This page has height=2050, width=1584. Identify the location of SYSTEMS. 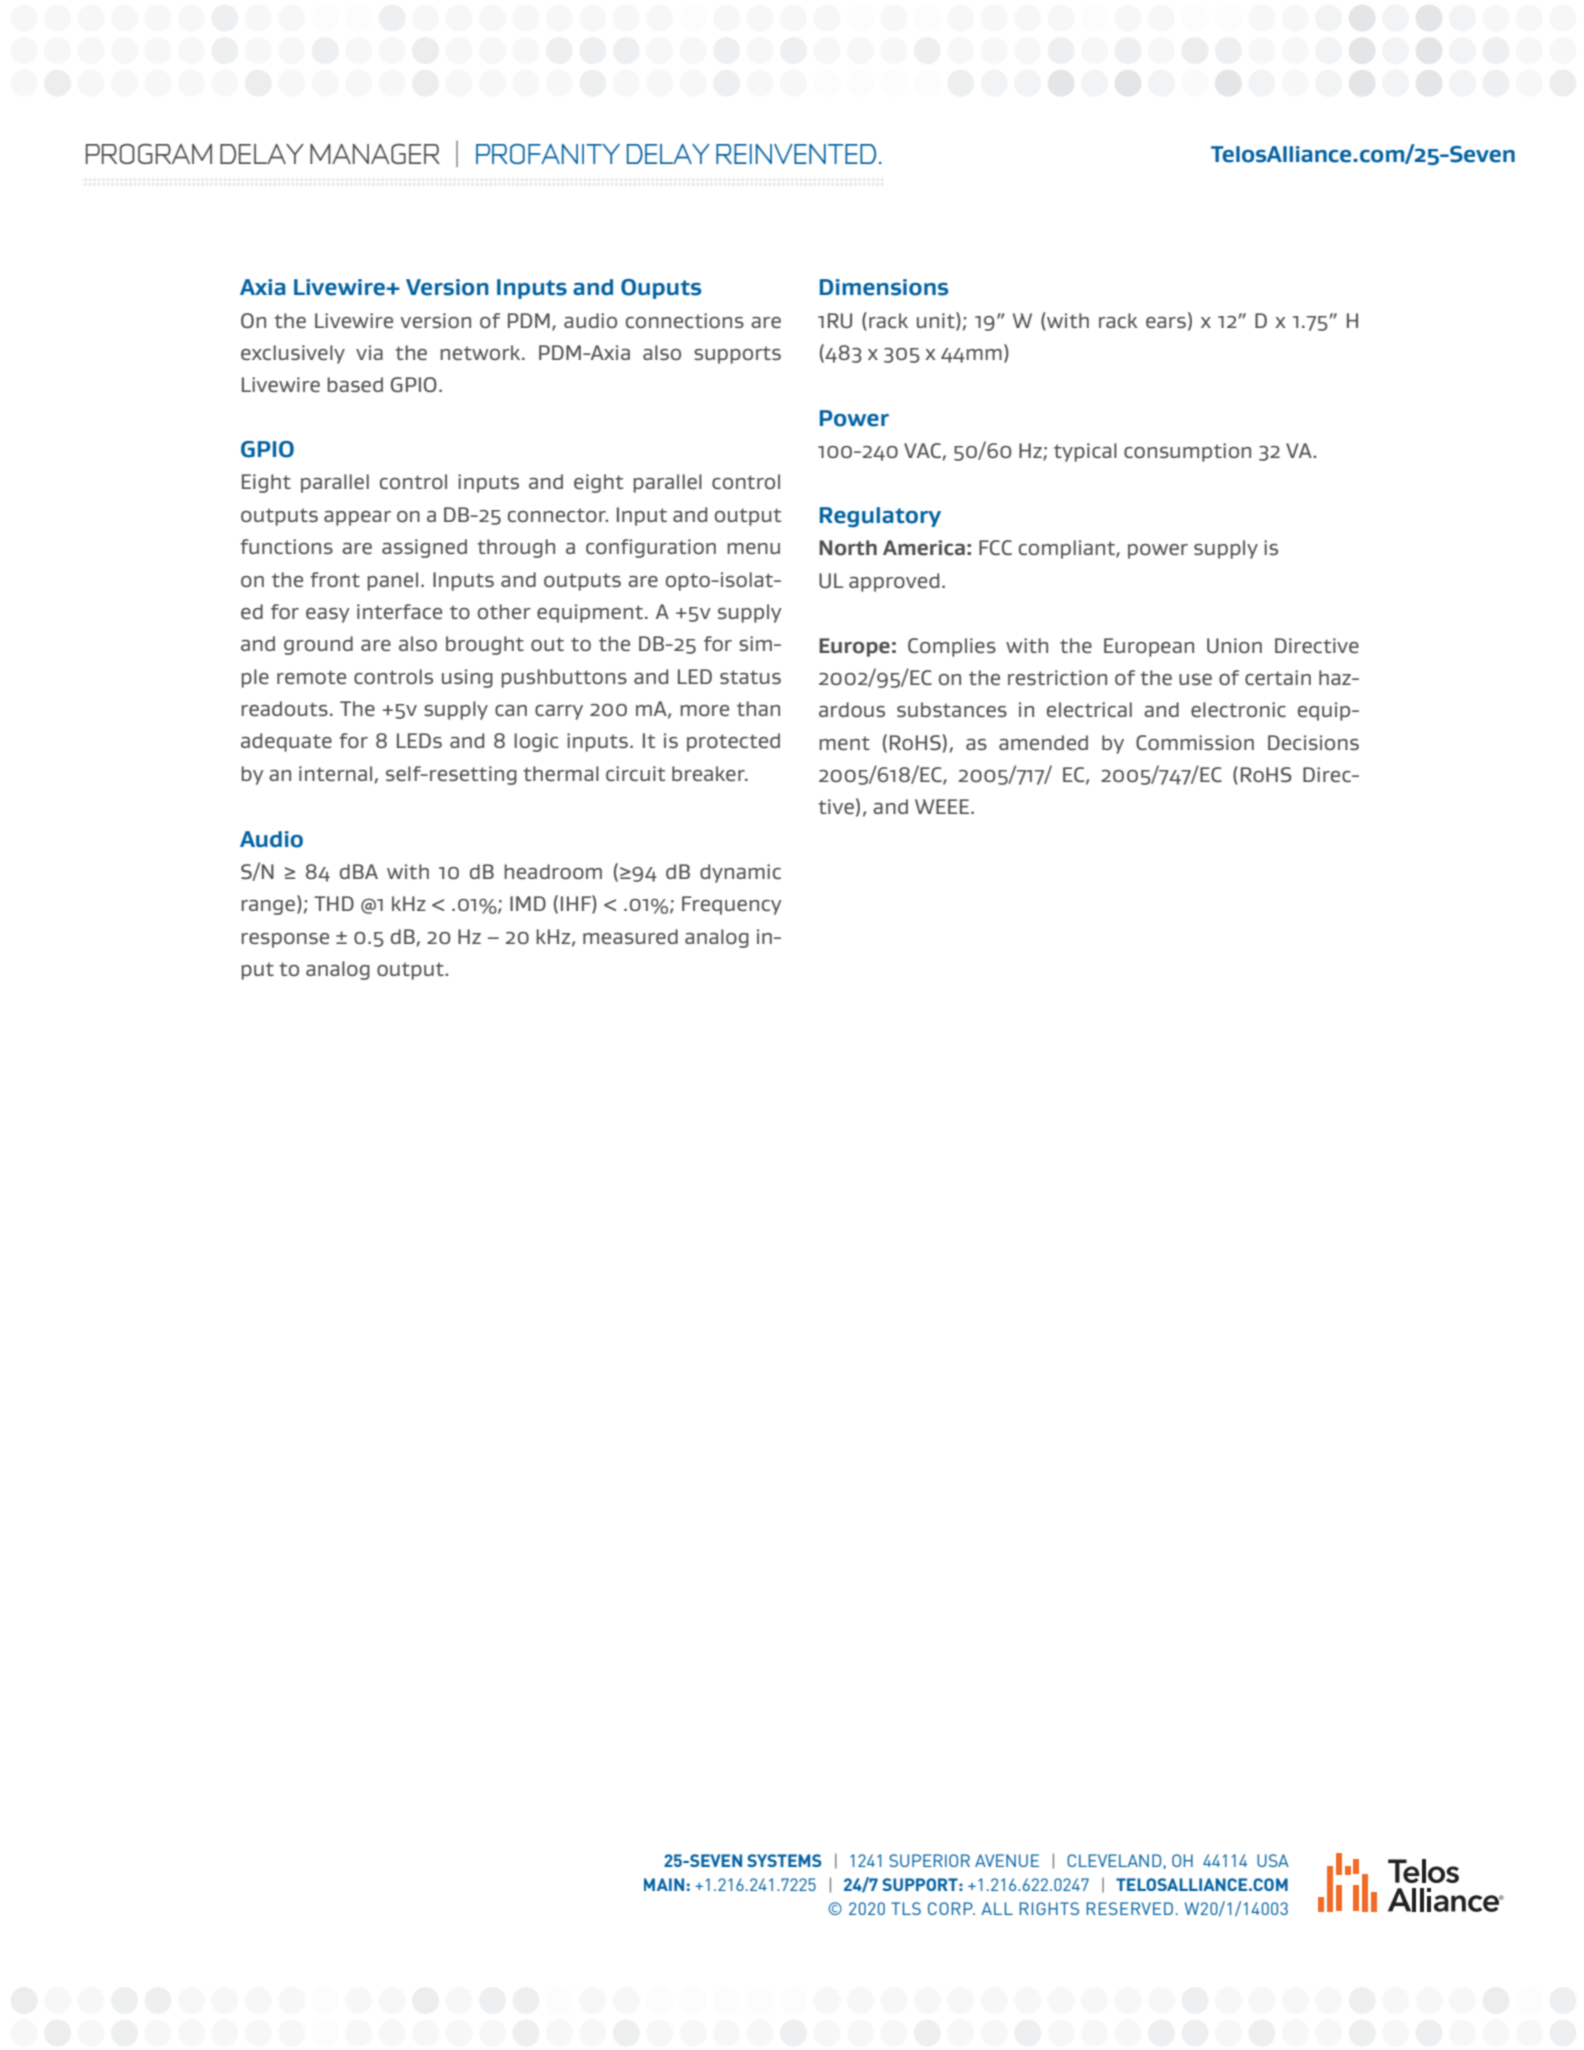
(784, 1860).
